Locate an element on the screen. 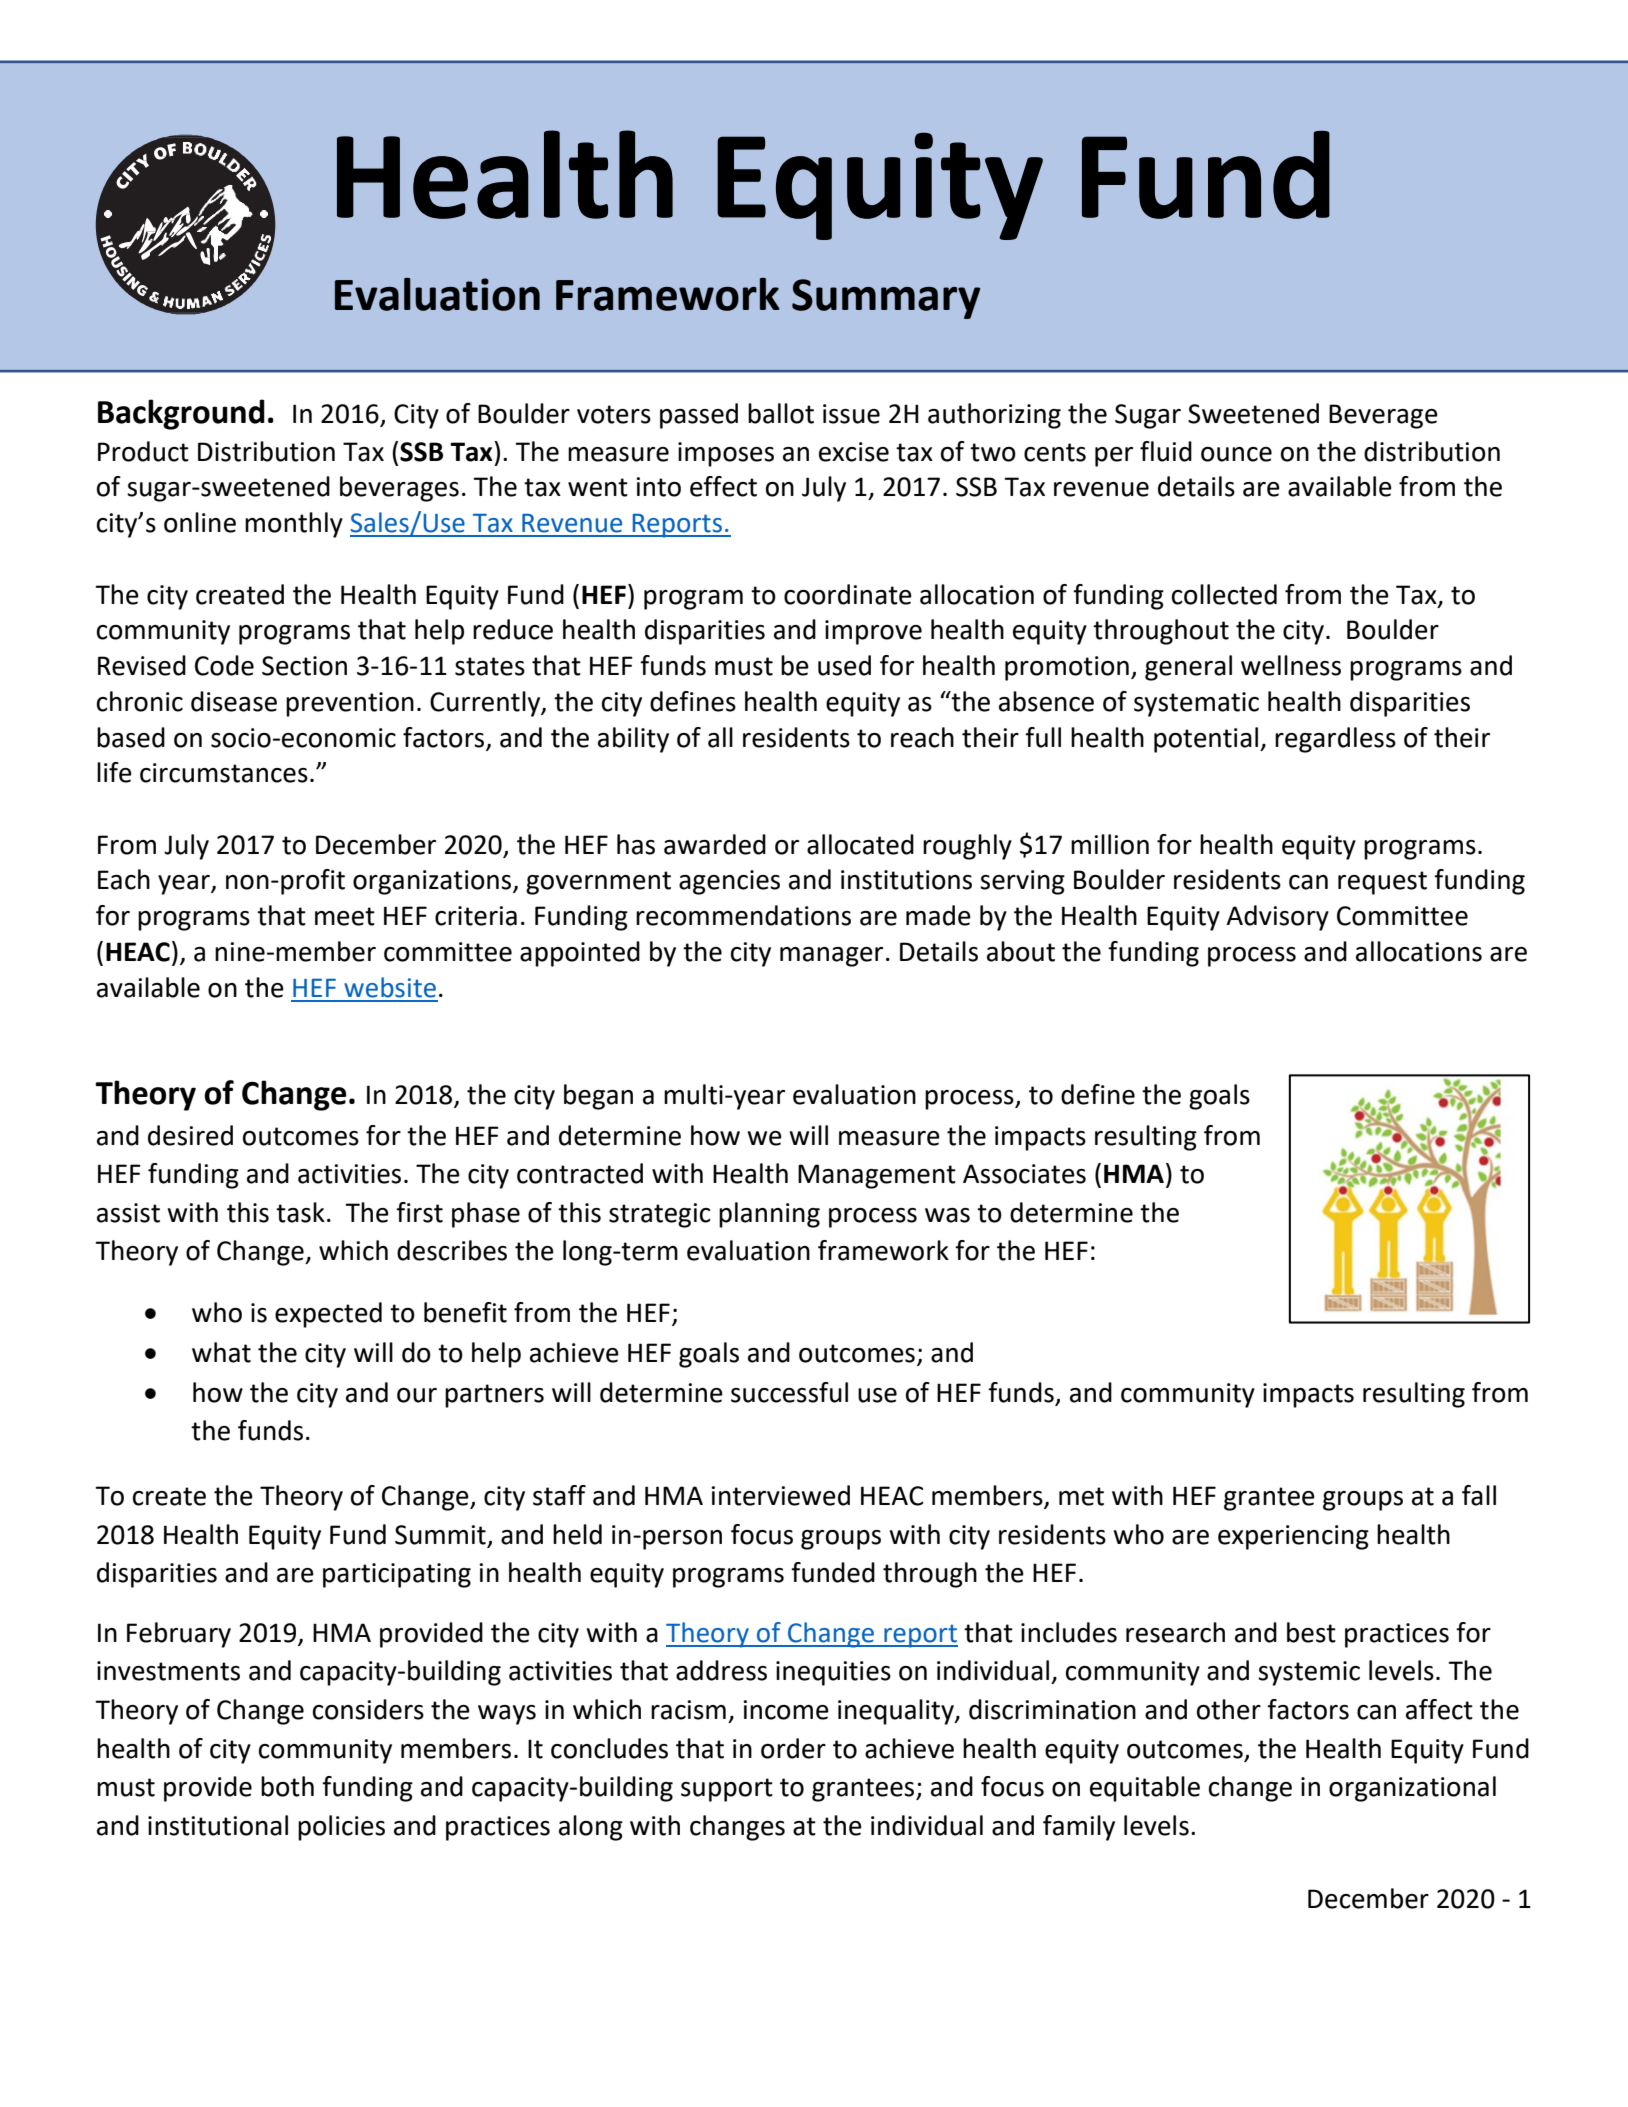 The width and height of the screenshot is (1628, 2107). Summary is located at coordinates (886, 299).
